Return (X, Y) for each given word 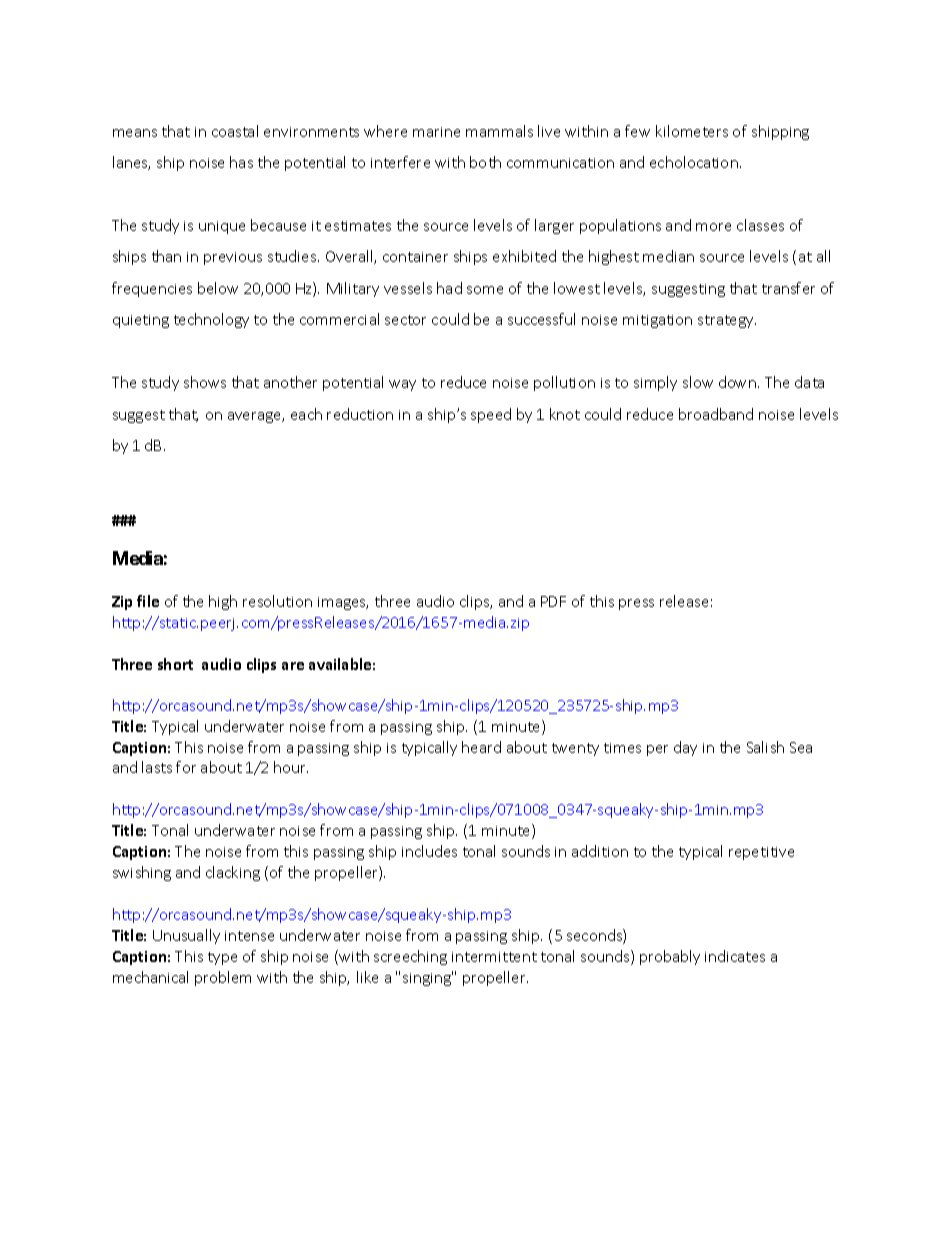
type (222, 958)
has (241, 162)
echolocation (694, 162)
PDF (553, 601)
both (485, 162)
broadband (716, 414)
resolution (277, 601)
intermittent (494, 957)
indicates (735, 956)
